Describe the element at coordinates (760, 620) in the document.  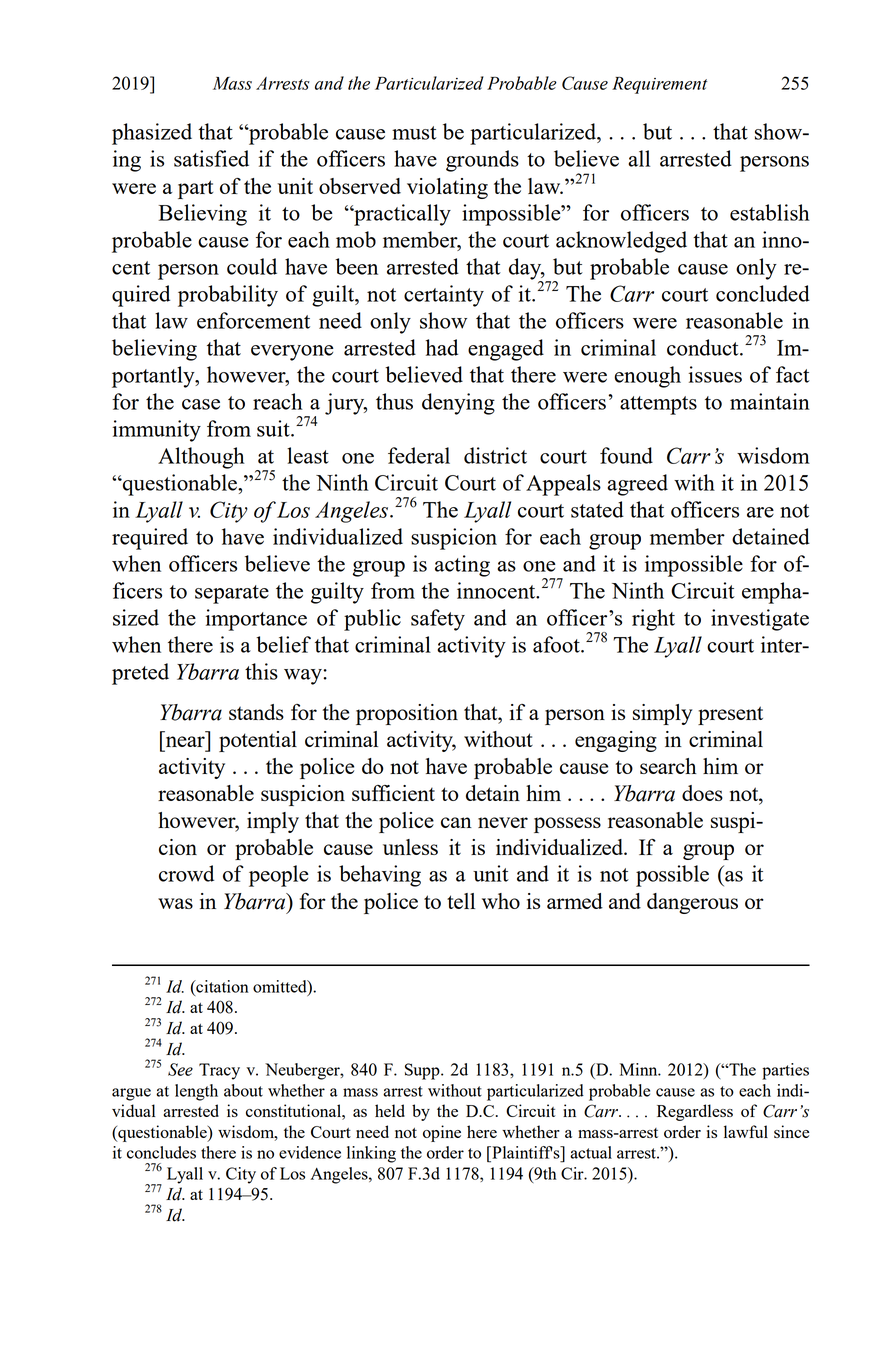
I see `investigate` at that location.
